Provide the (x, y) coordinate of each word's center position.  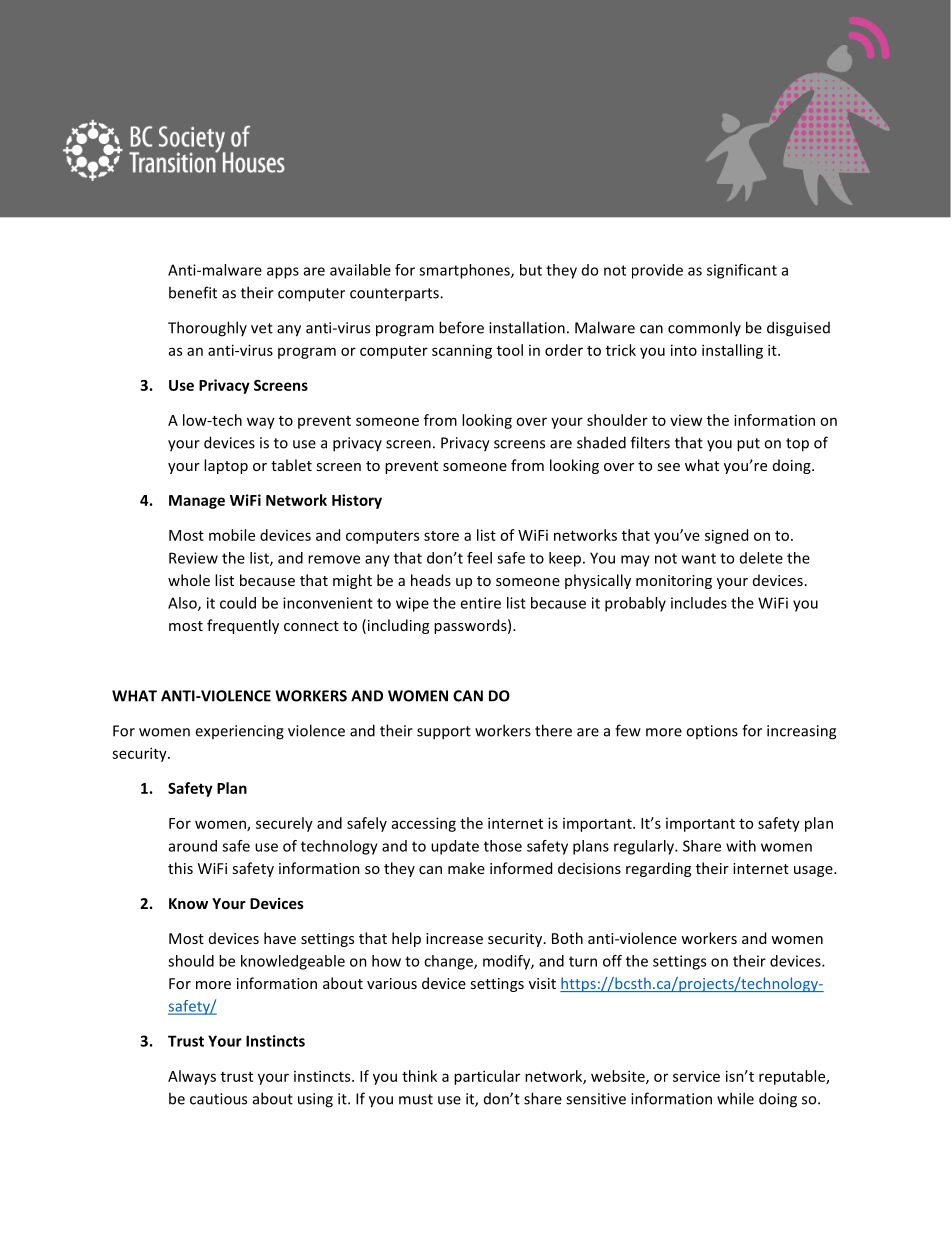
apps (283, 273)
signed (726, 536)
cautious (218, 1099)
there (553, 730)
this (180, 868)
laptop (226, 466)
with (741, 846)
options (712, 732)
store (441, 536)
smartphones (465, 271)
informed (521, 868)
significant (742, 271)
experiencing (239, 732)
